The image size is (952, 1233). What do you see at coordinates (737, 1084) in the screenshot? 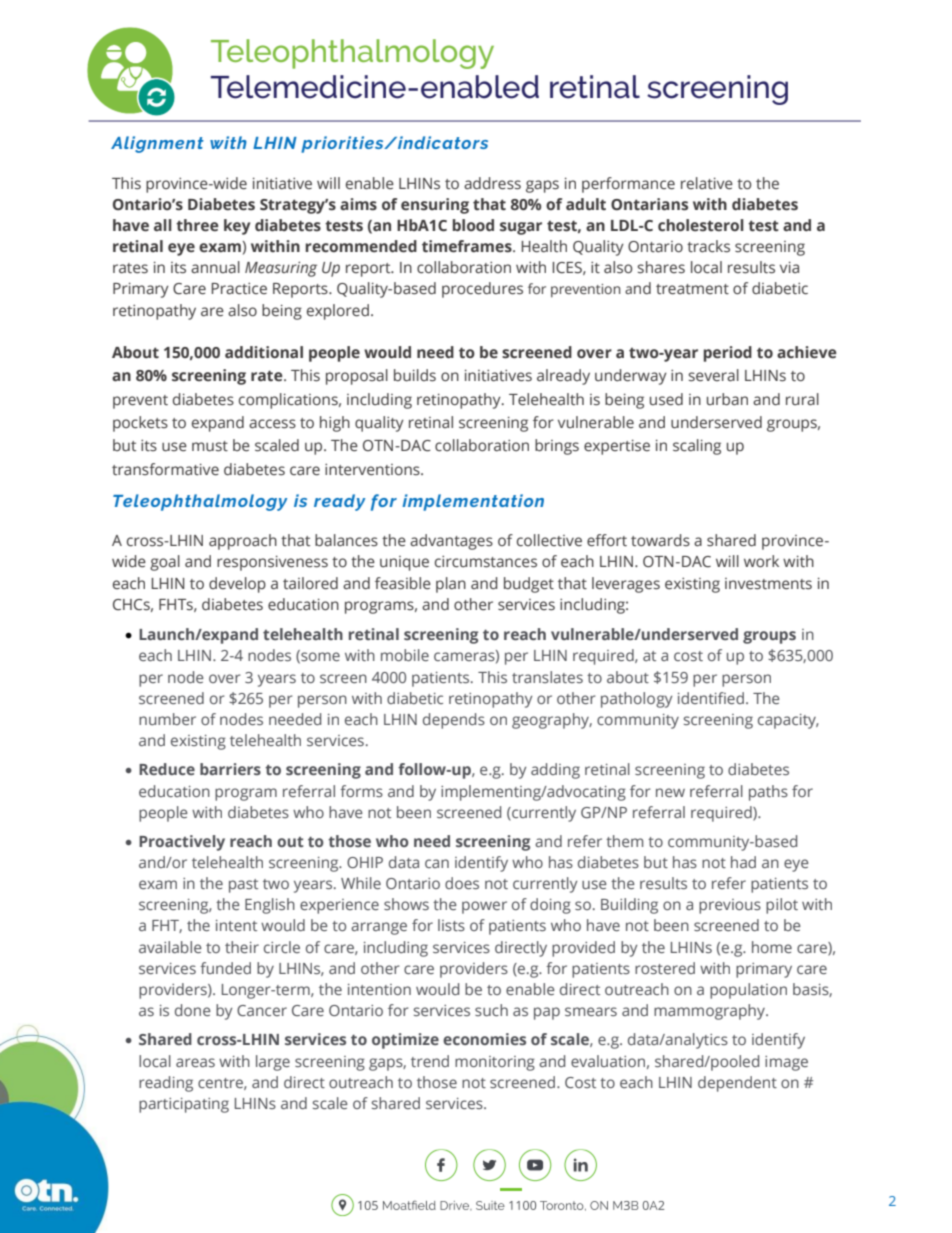
I see `dependent` at bounding box center [737, 1084].
